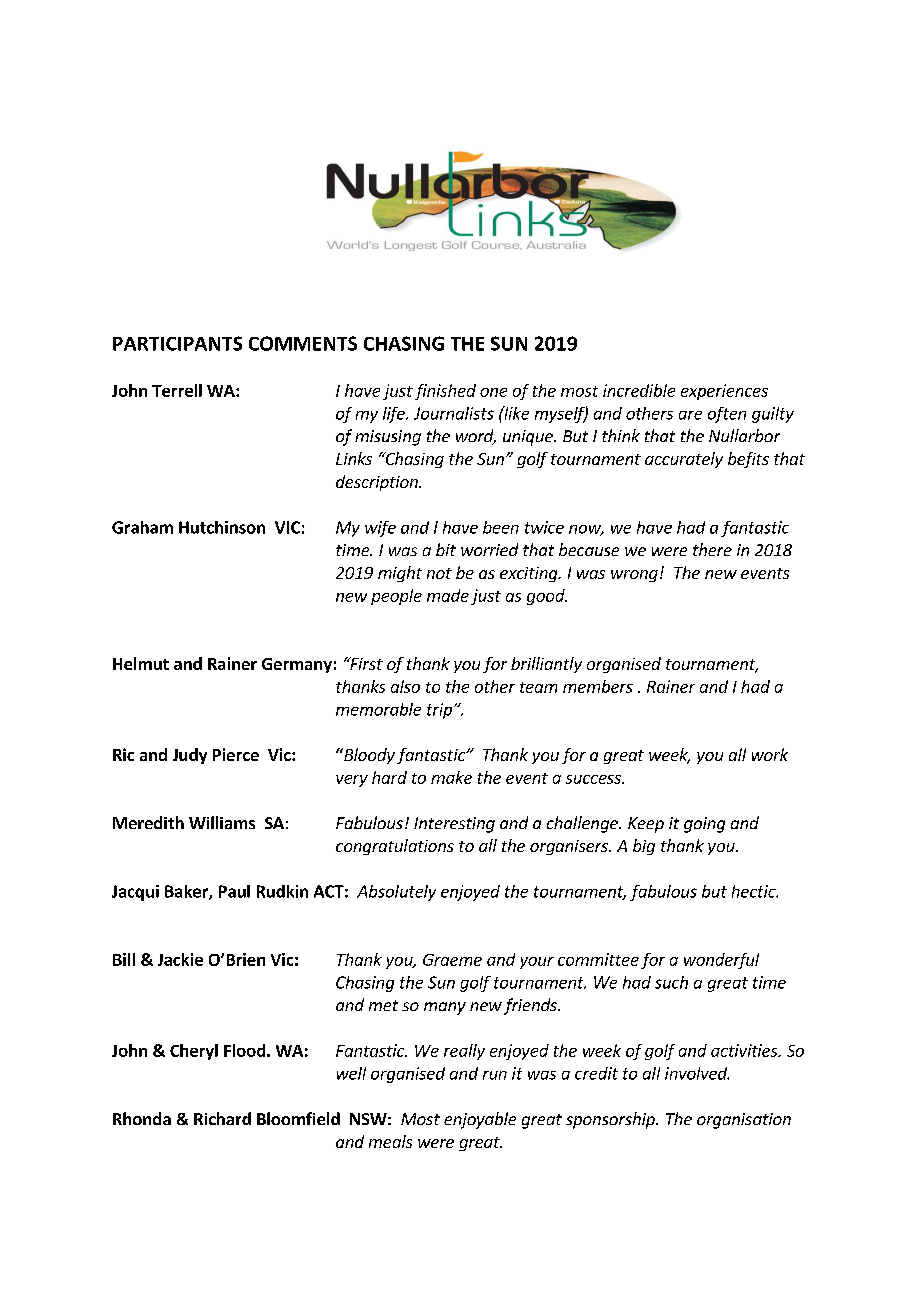 This screenshot has height=1308, width=924. What do you see at coordinates (177, 390) in the screenshot?
I see `Terrell` at bounding box center [177, 390].
